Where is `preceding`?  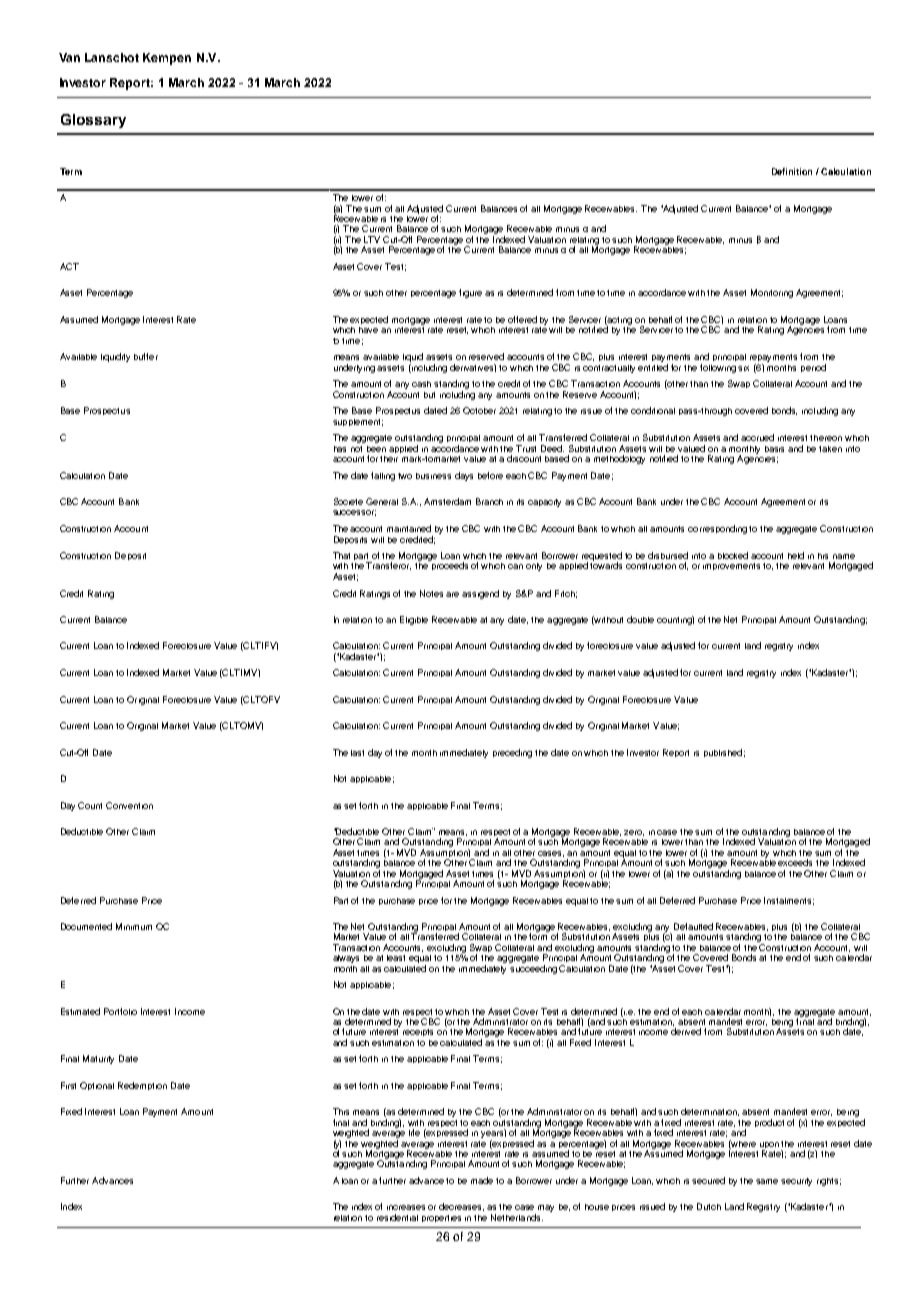 preceding is located at coordinates (512, 753).
